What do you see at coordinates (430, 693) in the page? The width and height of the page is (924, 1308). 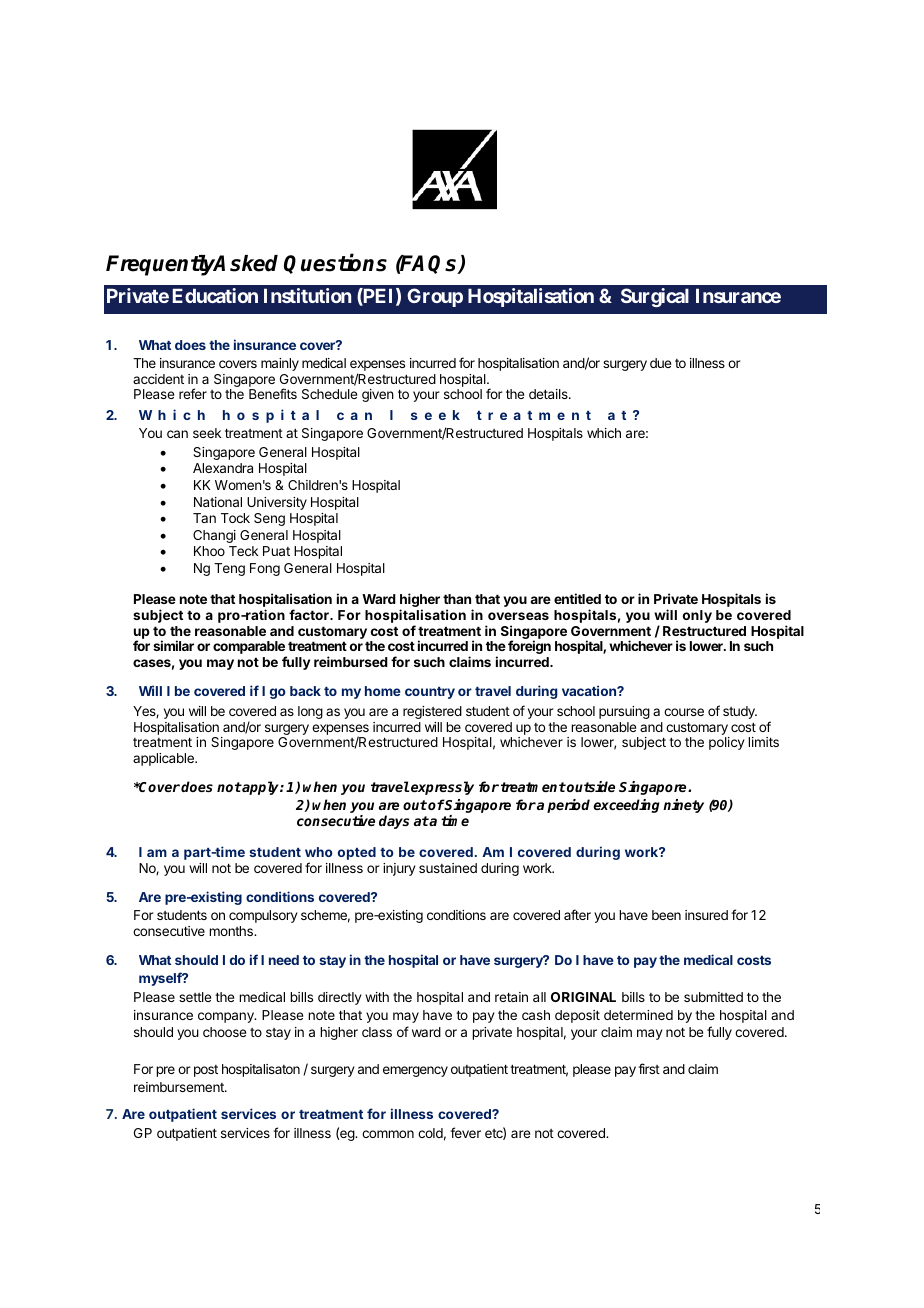 I see `country` at bounding box center [430, 693].
